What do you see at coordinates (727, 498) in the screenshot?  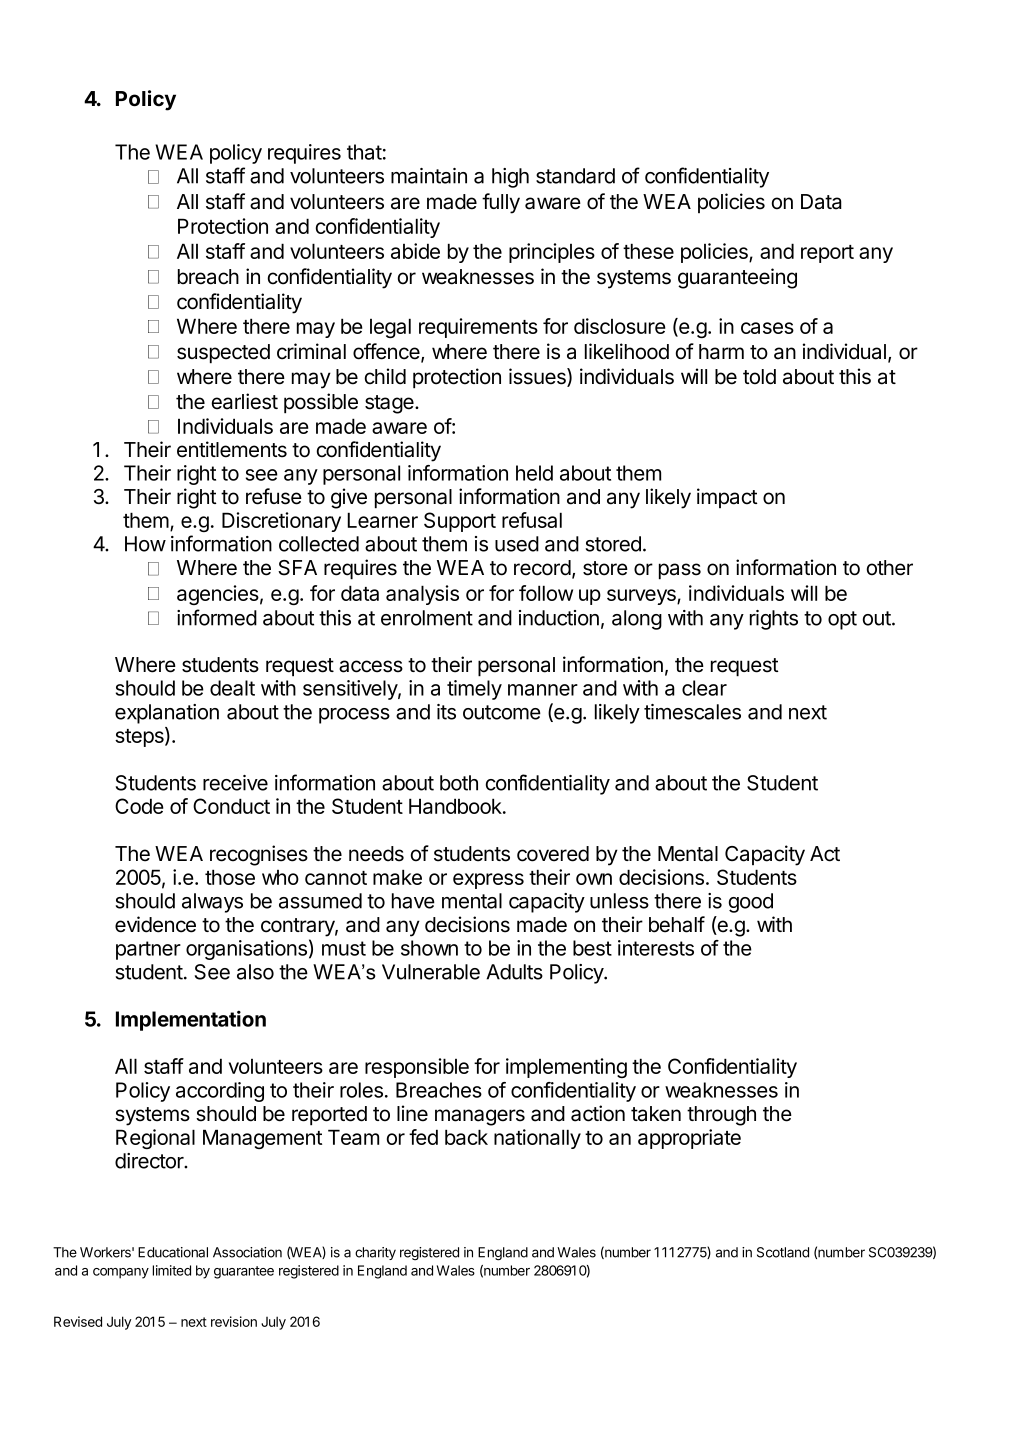 I see `impact` at bounding box center [727, 498].
